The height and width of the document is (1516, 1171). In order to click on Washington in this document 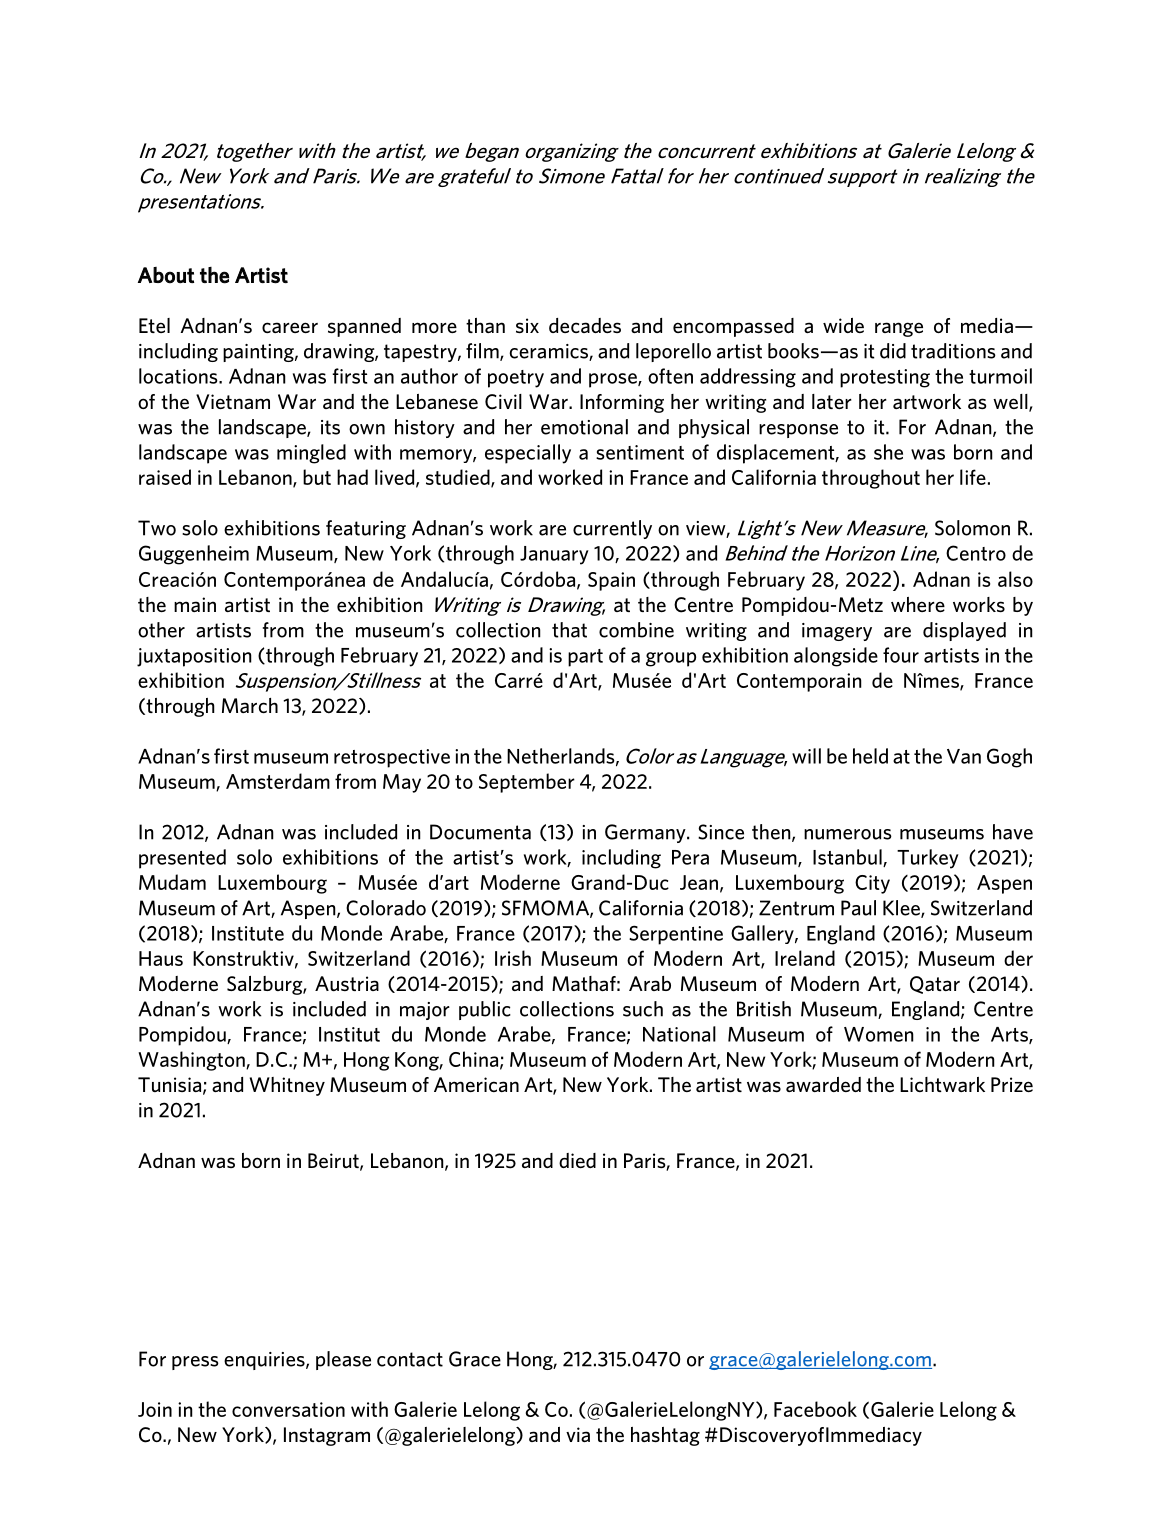, I will do `click(192, 1061)`.
